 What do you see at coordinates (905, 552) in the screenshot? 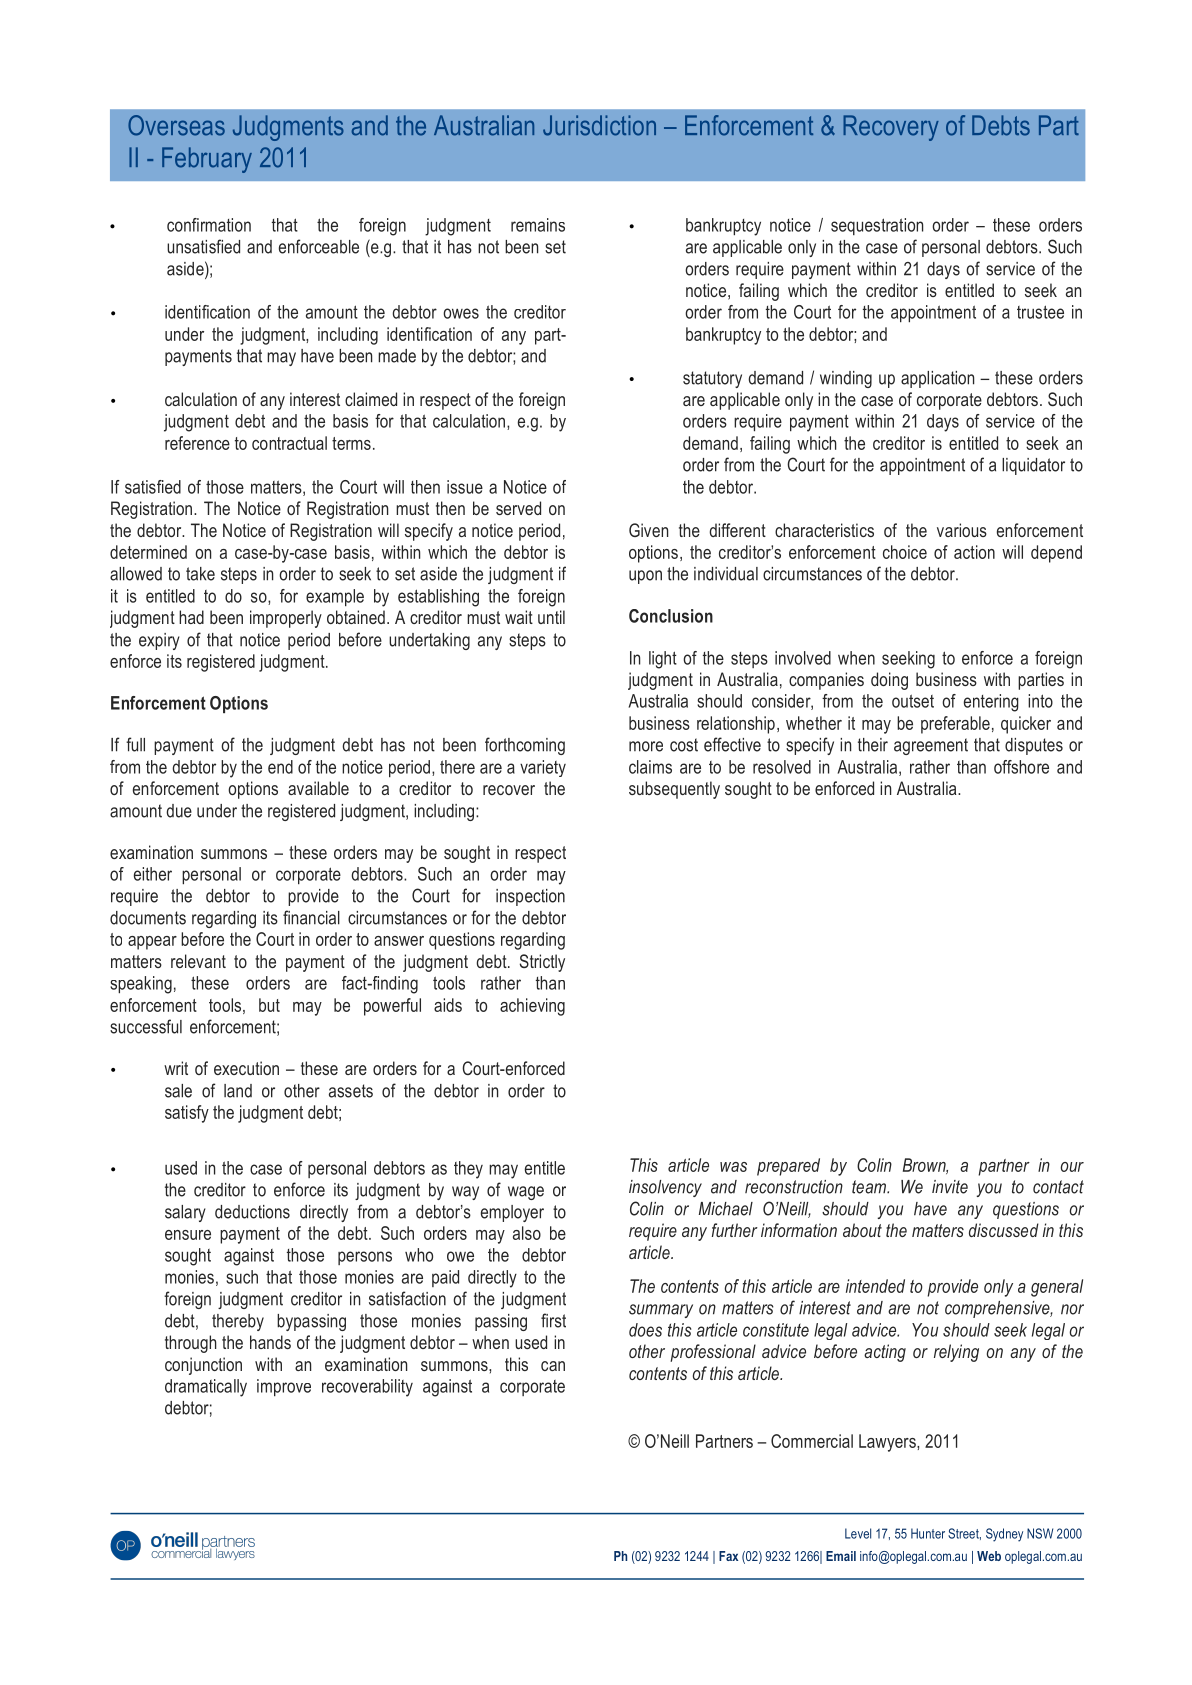
I see `choice` at bounding box center [905, 552].
